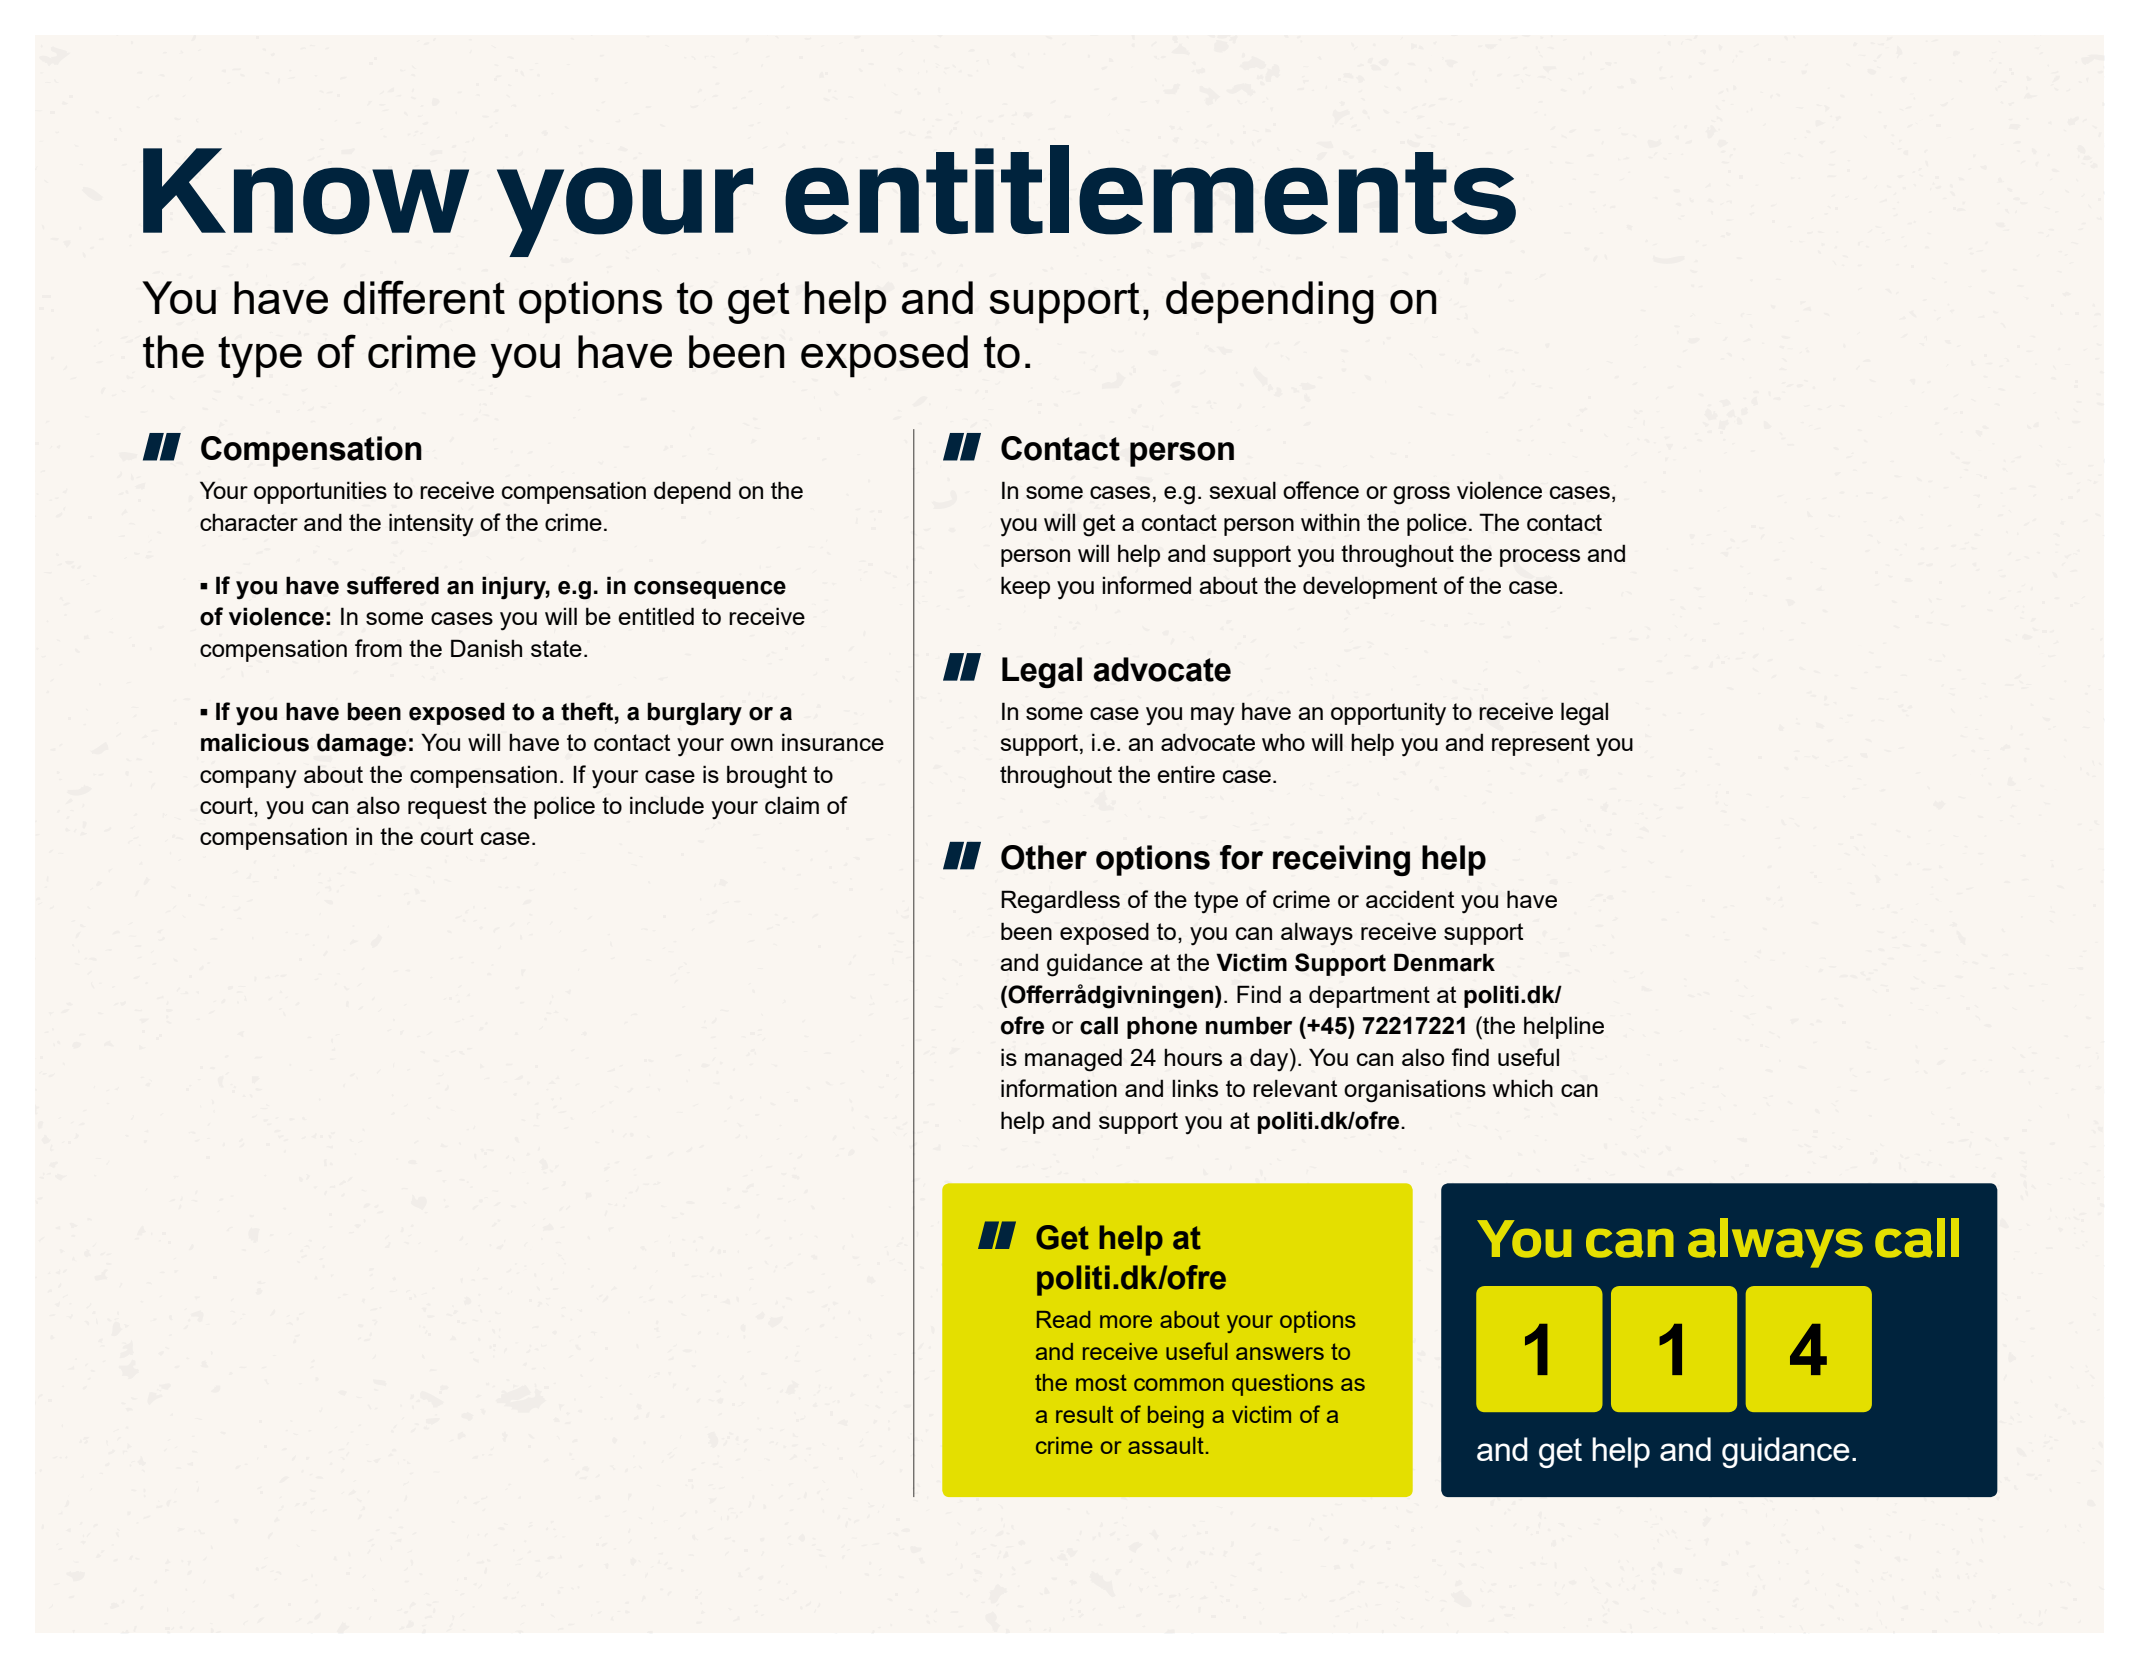 The height and width of the screenshot is (1669, 2140). Describe the element at coordinates (792, 805) in the screenshot. I see `claim` at that location.
